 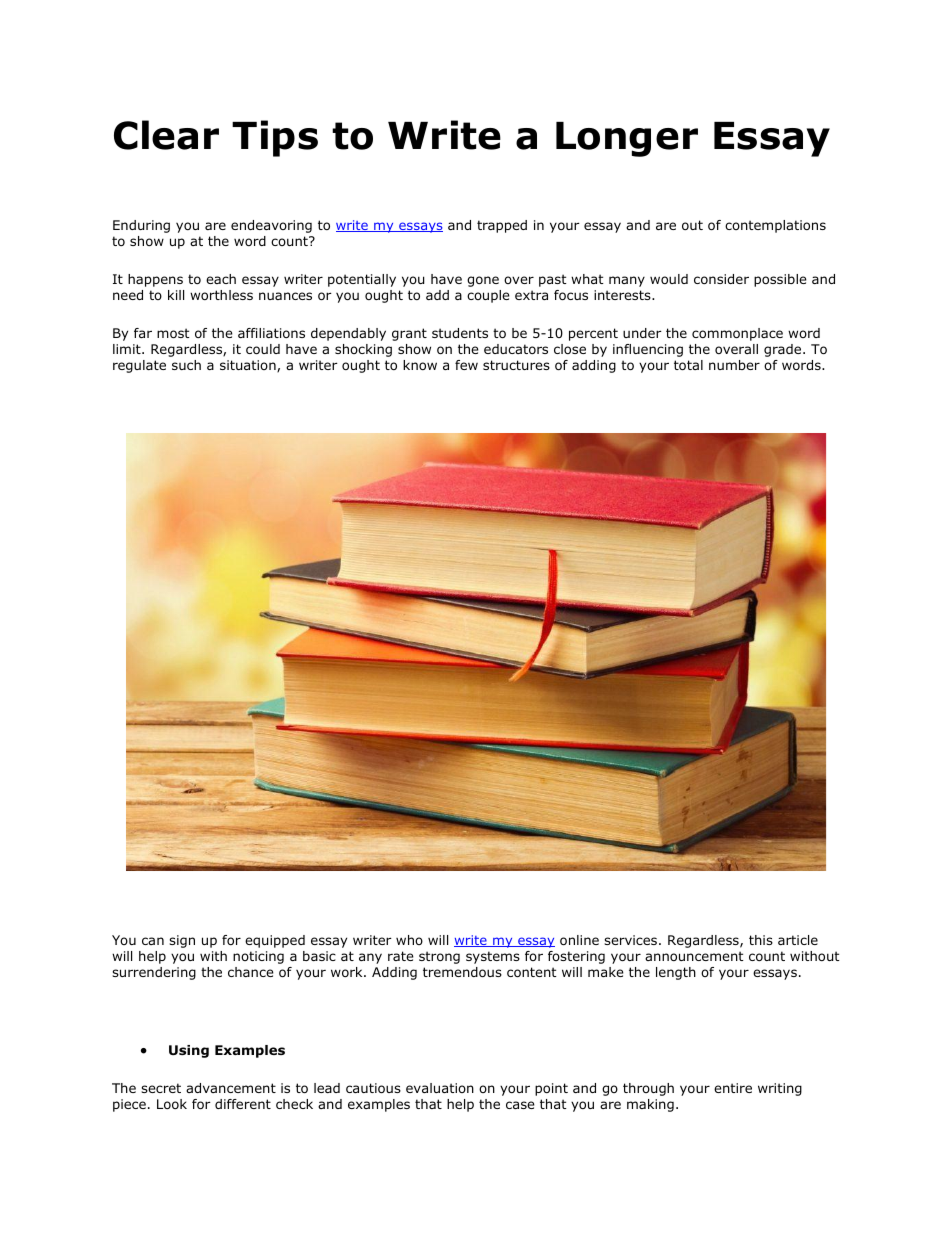 What do you see at coordinates (734, 365) in the image?
I see `number` at bounding box center [734, 365].
